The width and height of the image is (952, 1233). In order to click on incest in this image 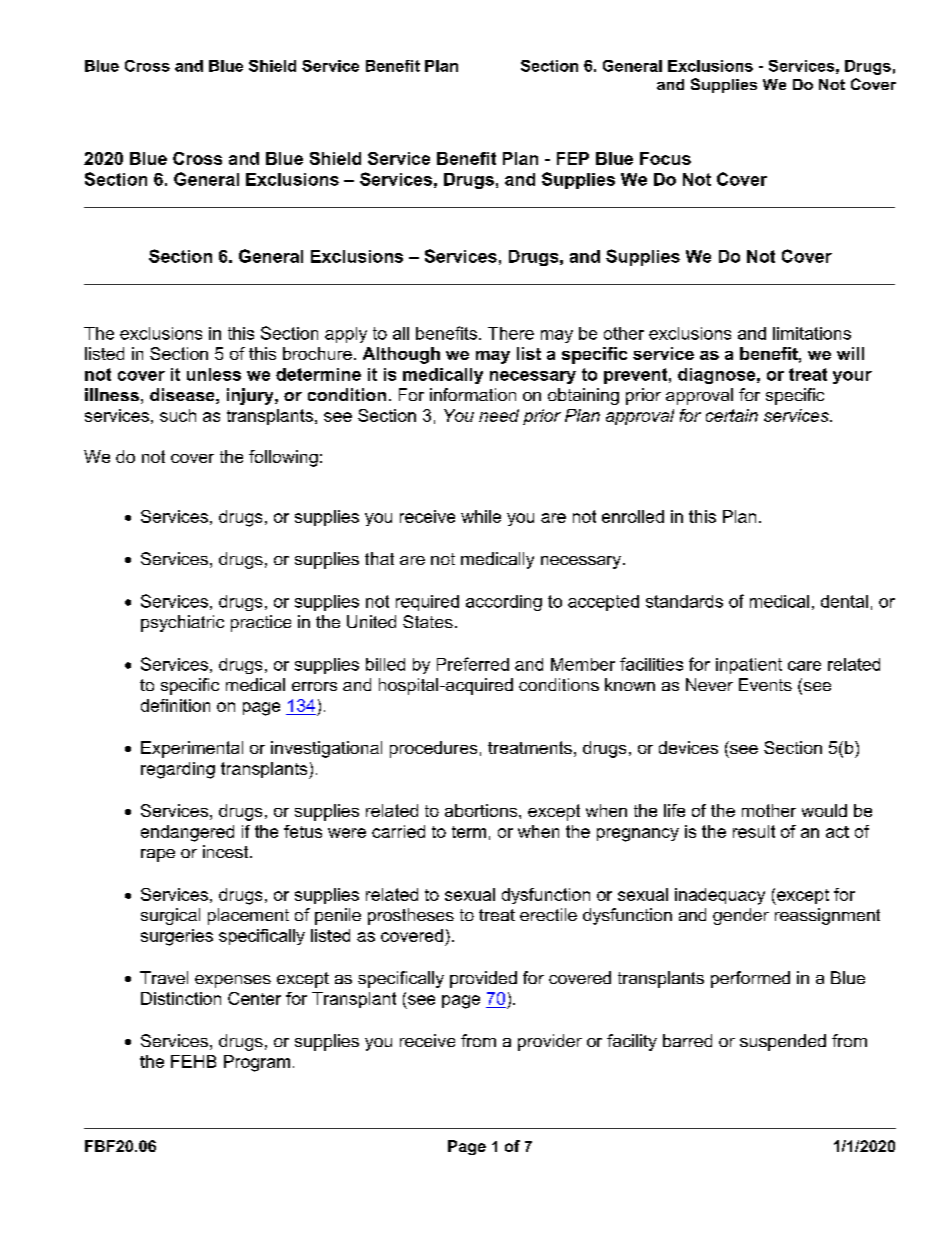, I will do `click(227, 851)`.
